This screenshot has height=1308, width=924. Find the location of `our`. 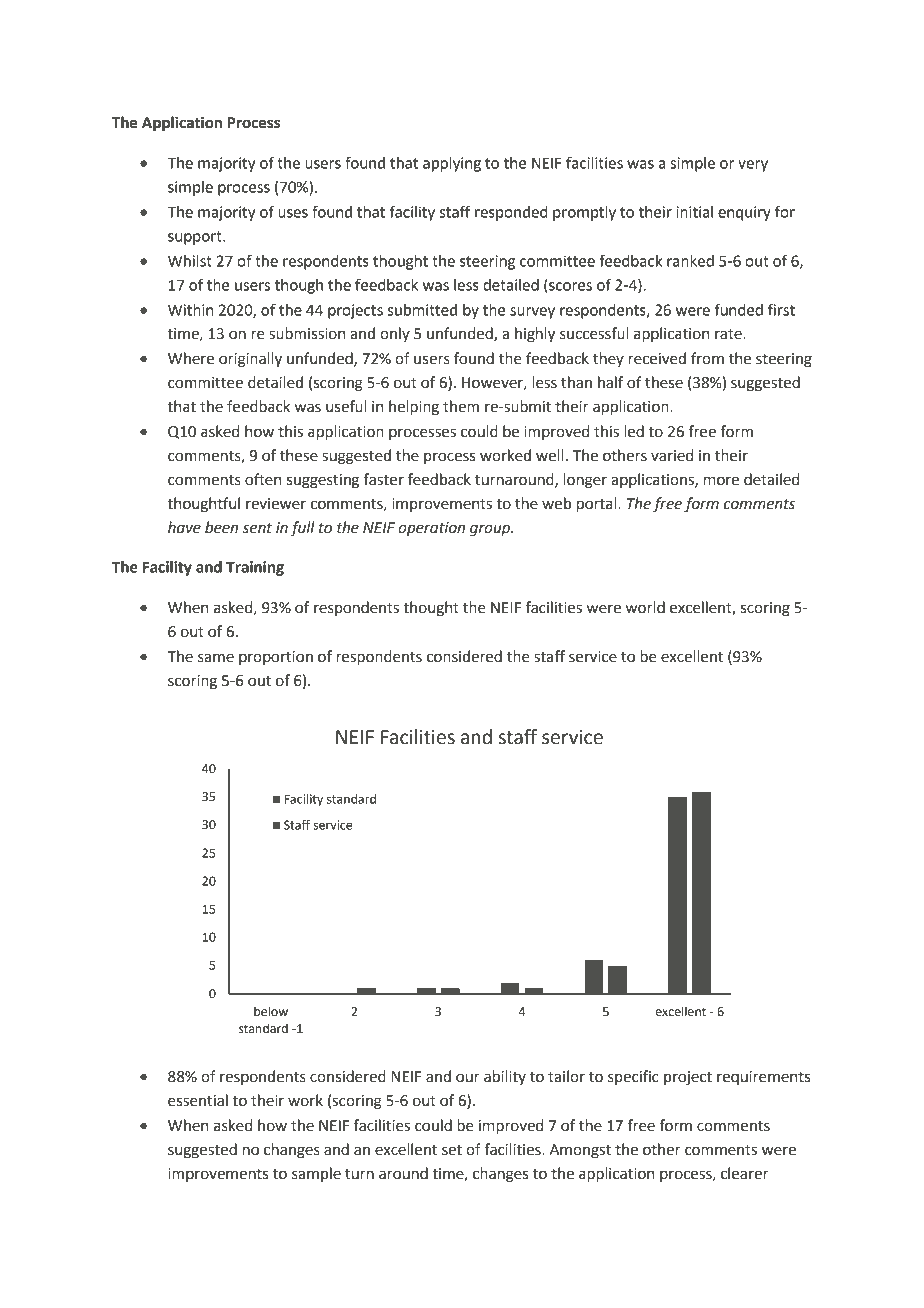

our is located at coordinates (468, 1078).
